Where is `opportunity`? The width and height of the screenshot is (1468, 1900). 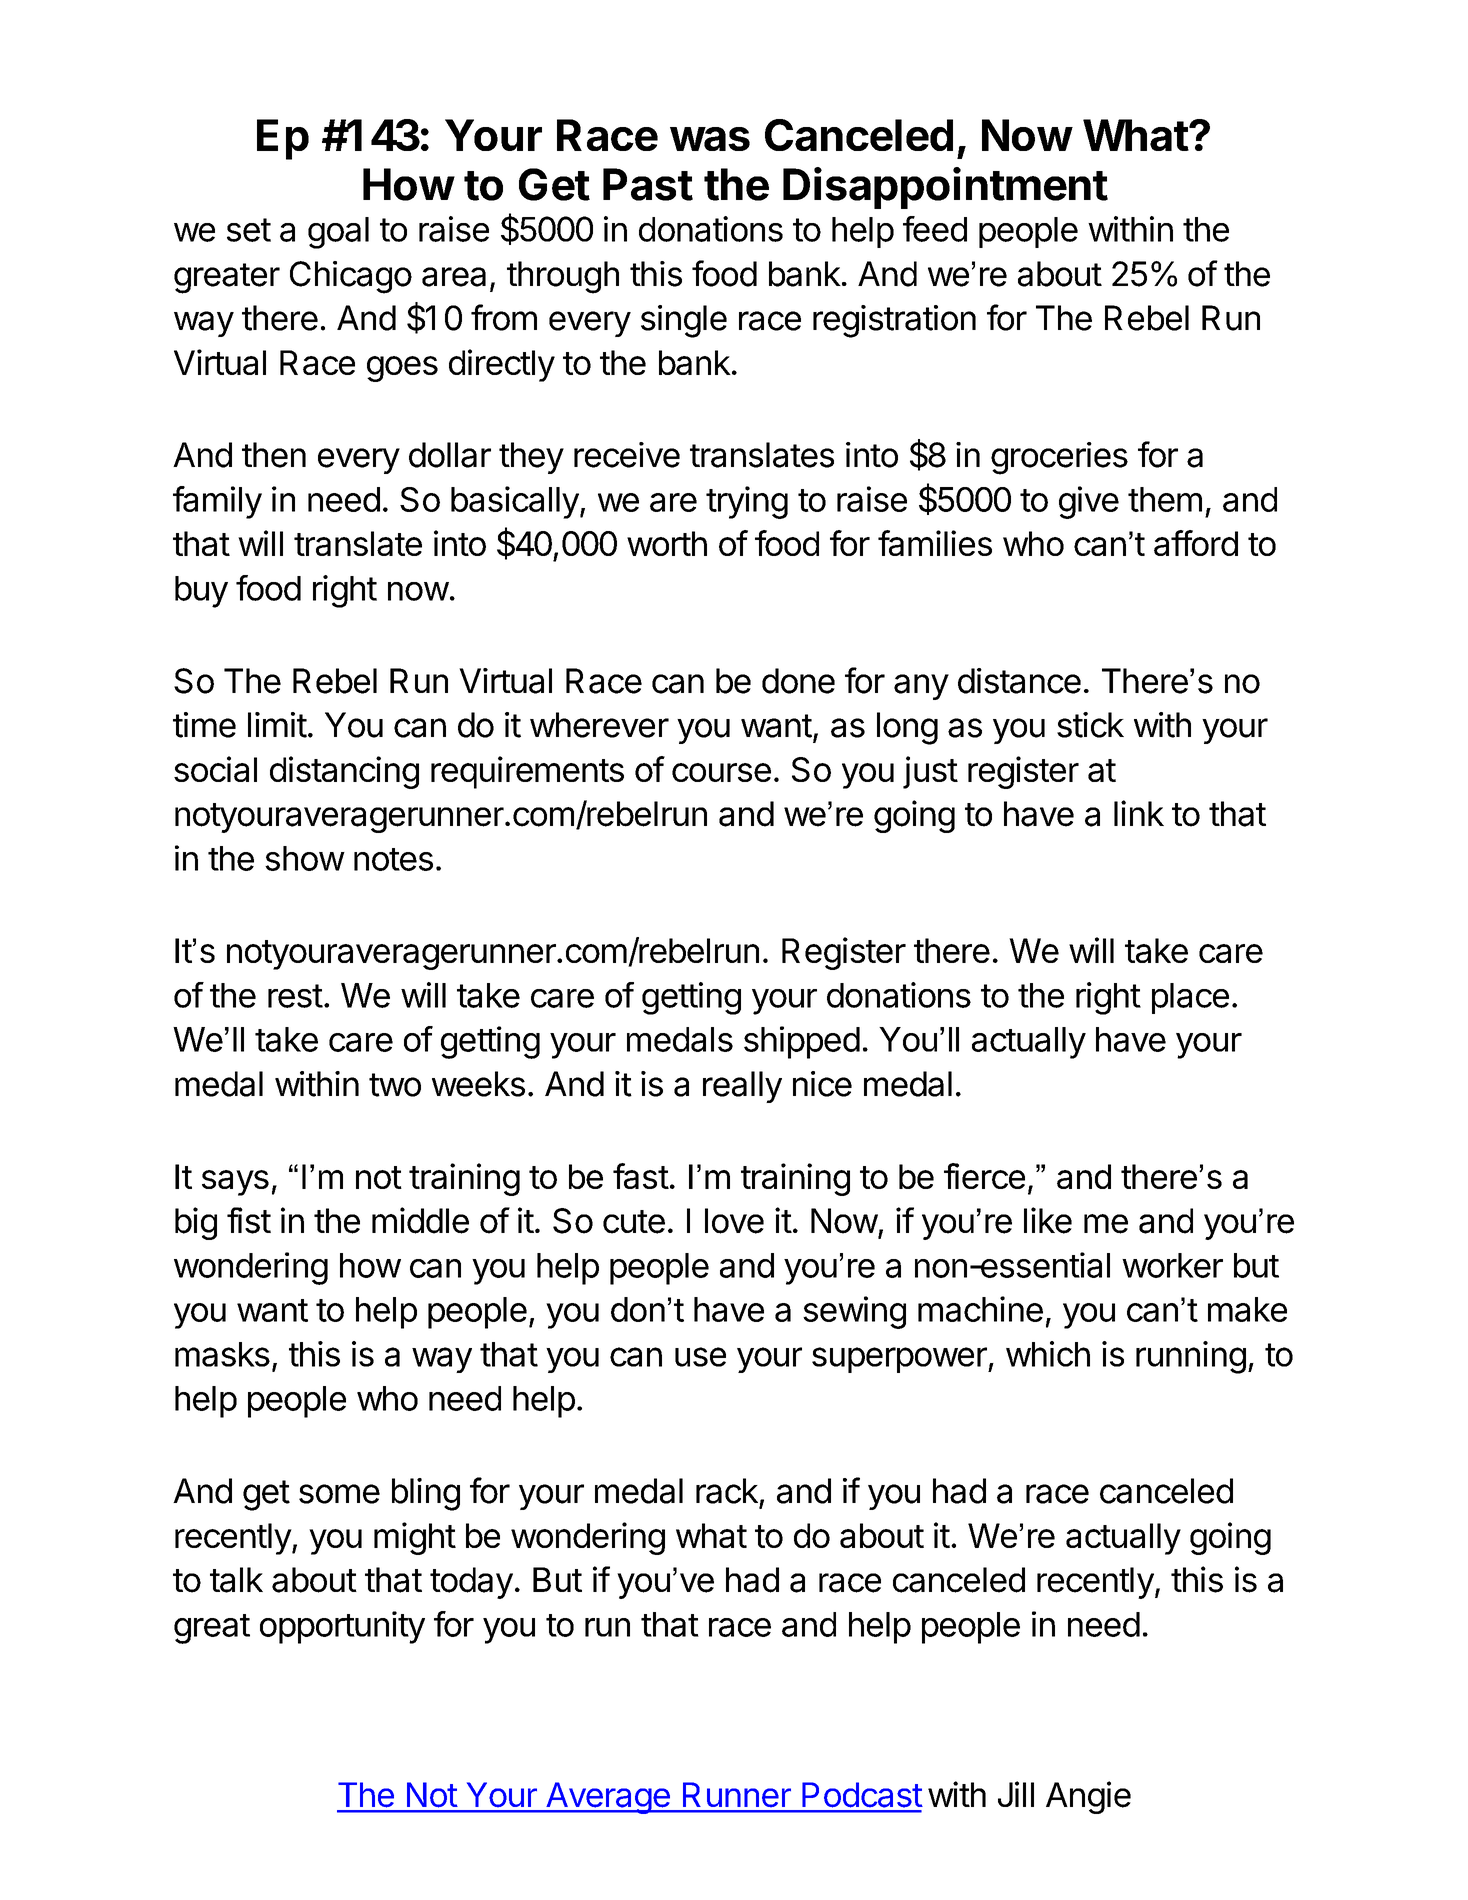 opportunity is located at coordinates (342, 1627).
